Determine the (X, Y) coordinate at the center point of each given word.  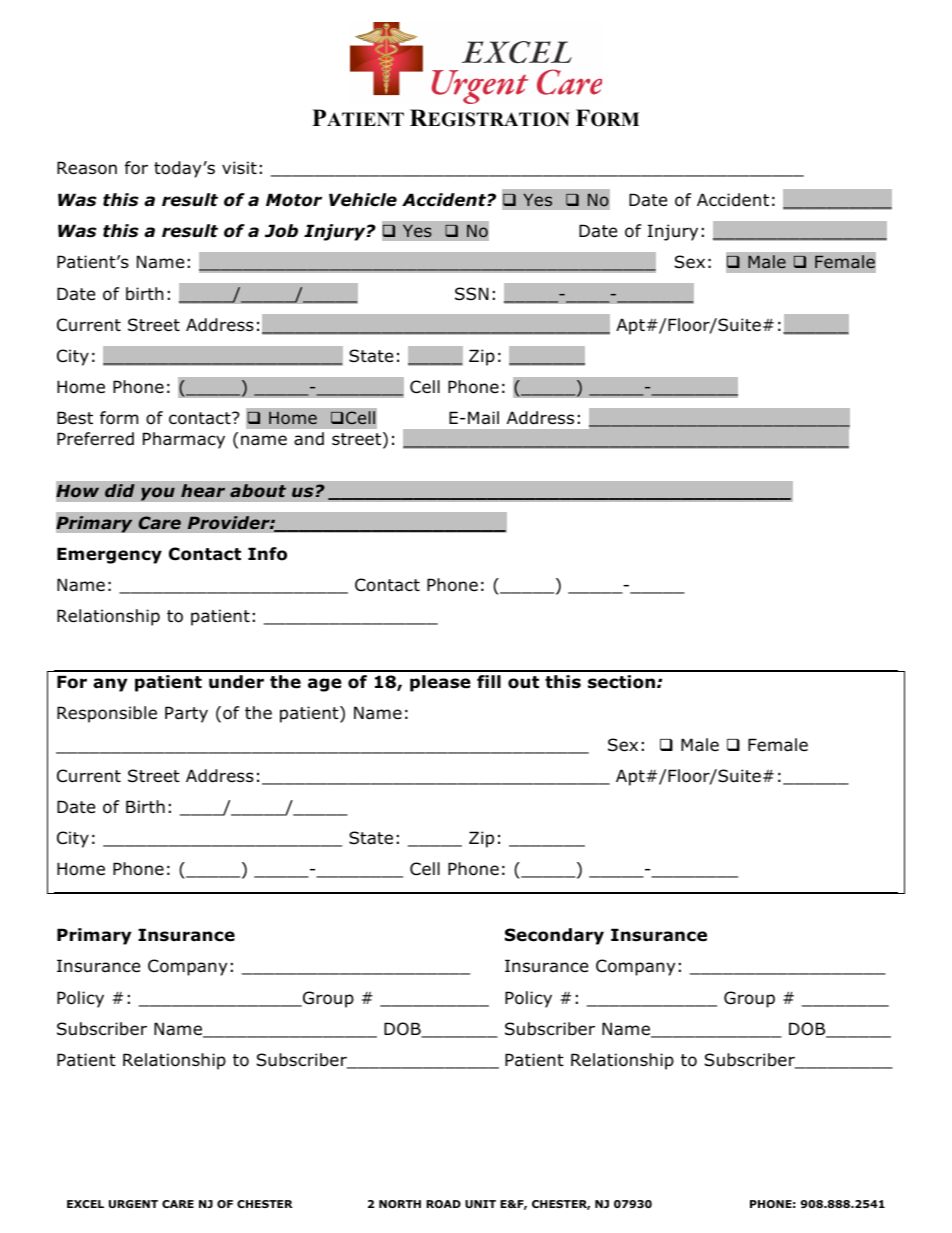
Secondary (554, 936)
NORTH (400, 1204)
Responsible (107, 714)
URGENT (133, 1204)
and (309, 439)
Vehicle (363, 200)
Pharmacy (184, 440)
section (621, 682)
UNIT (480, 1204)
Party (186, 714)
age (325, 685)
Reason (87, 168)
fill (489, 681)
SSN (472, 294)
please (440, 683)
